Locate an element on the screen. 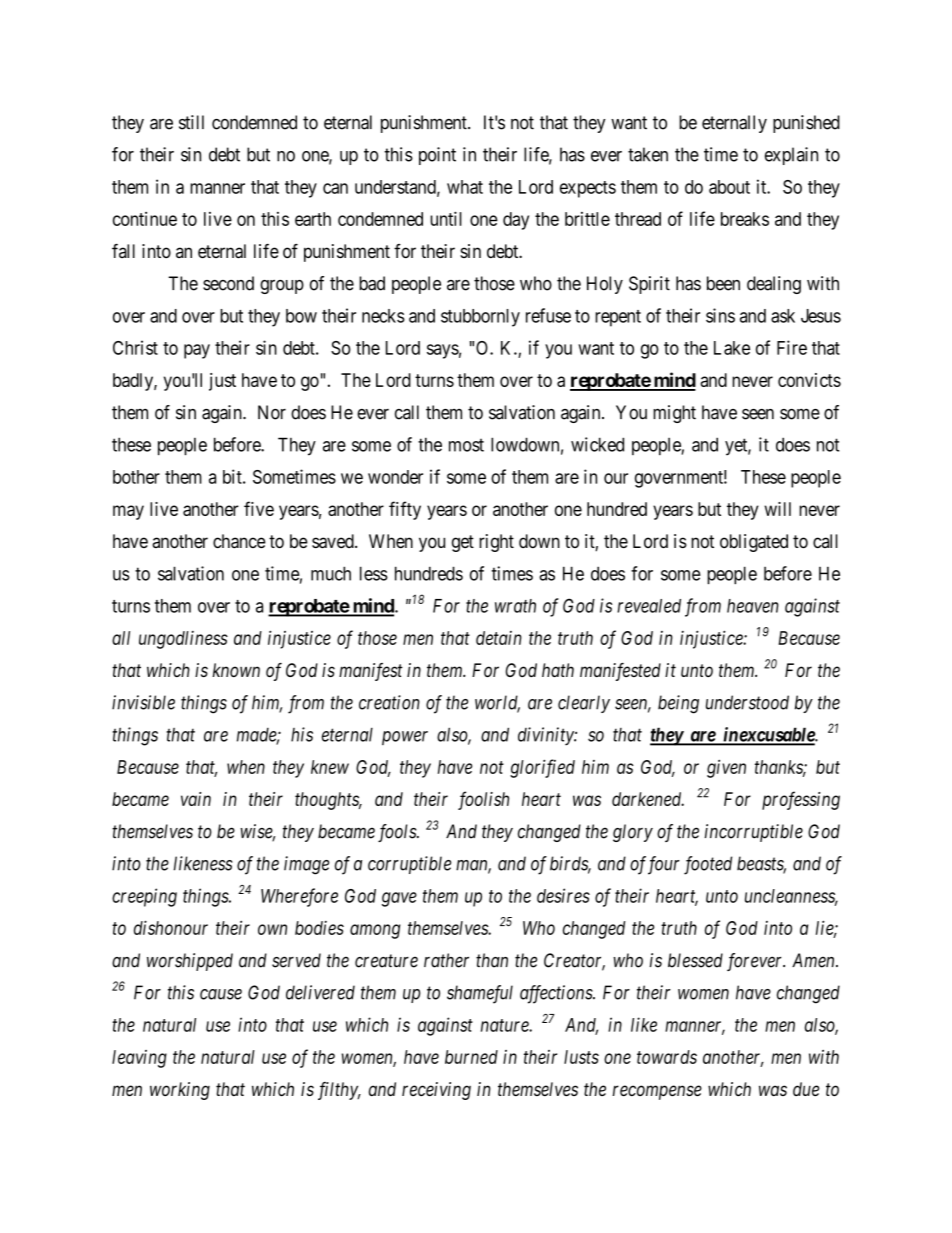 This screenshot has width=952, height=1233. point is located at coordinates (437, 156).
